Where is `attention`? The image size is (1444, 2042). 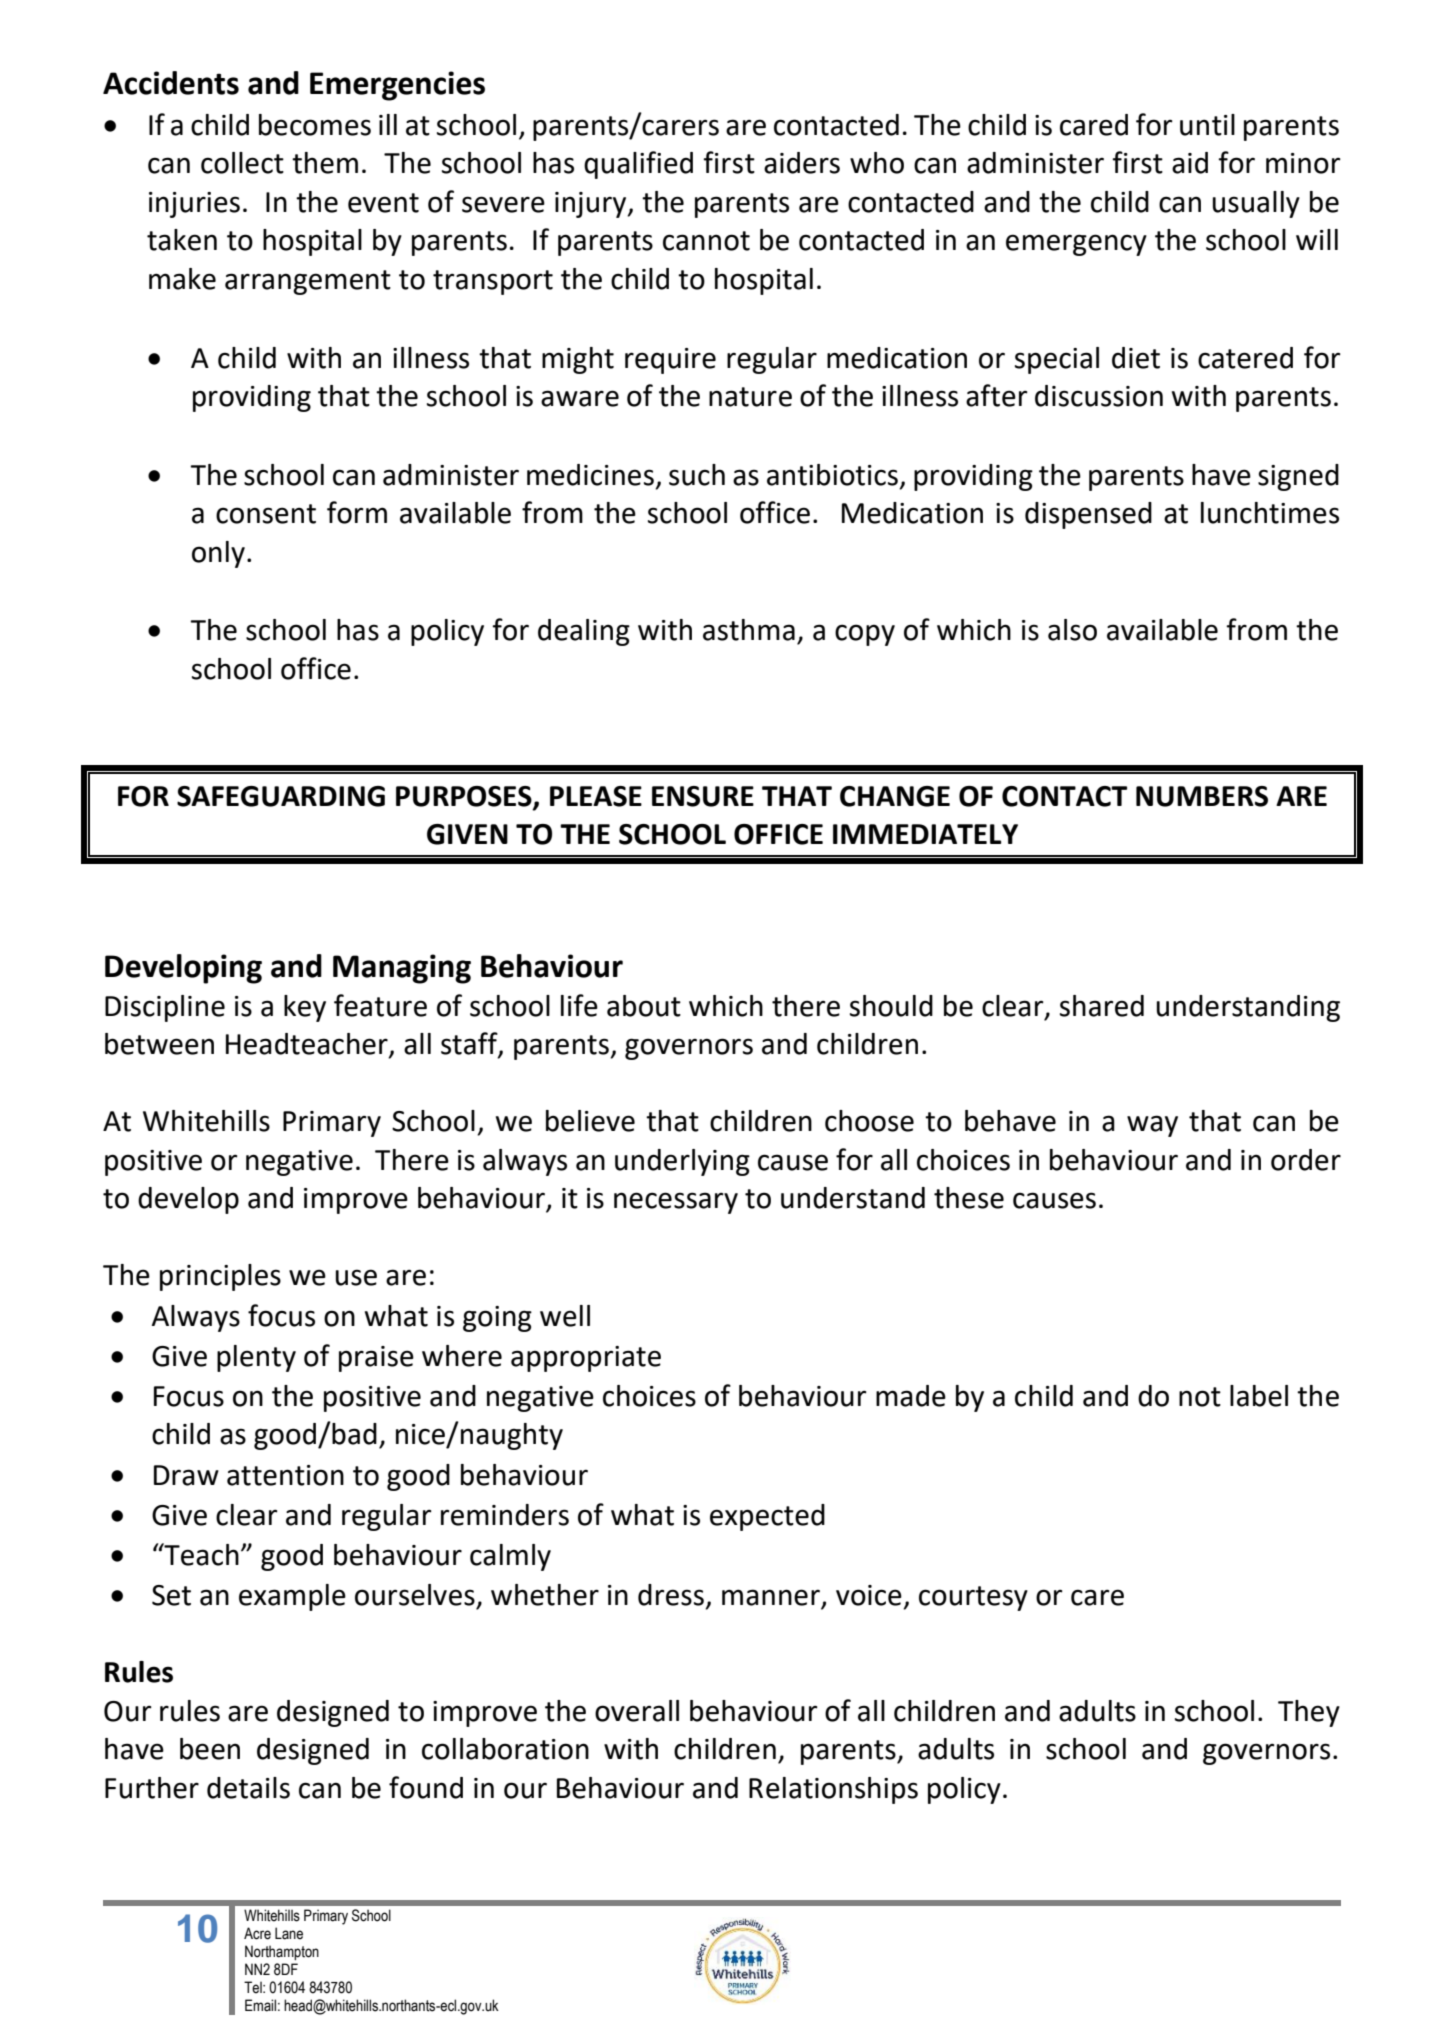
attention is located at coordinates (285, 1475).
